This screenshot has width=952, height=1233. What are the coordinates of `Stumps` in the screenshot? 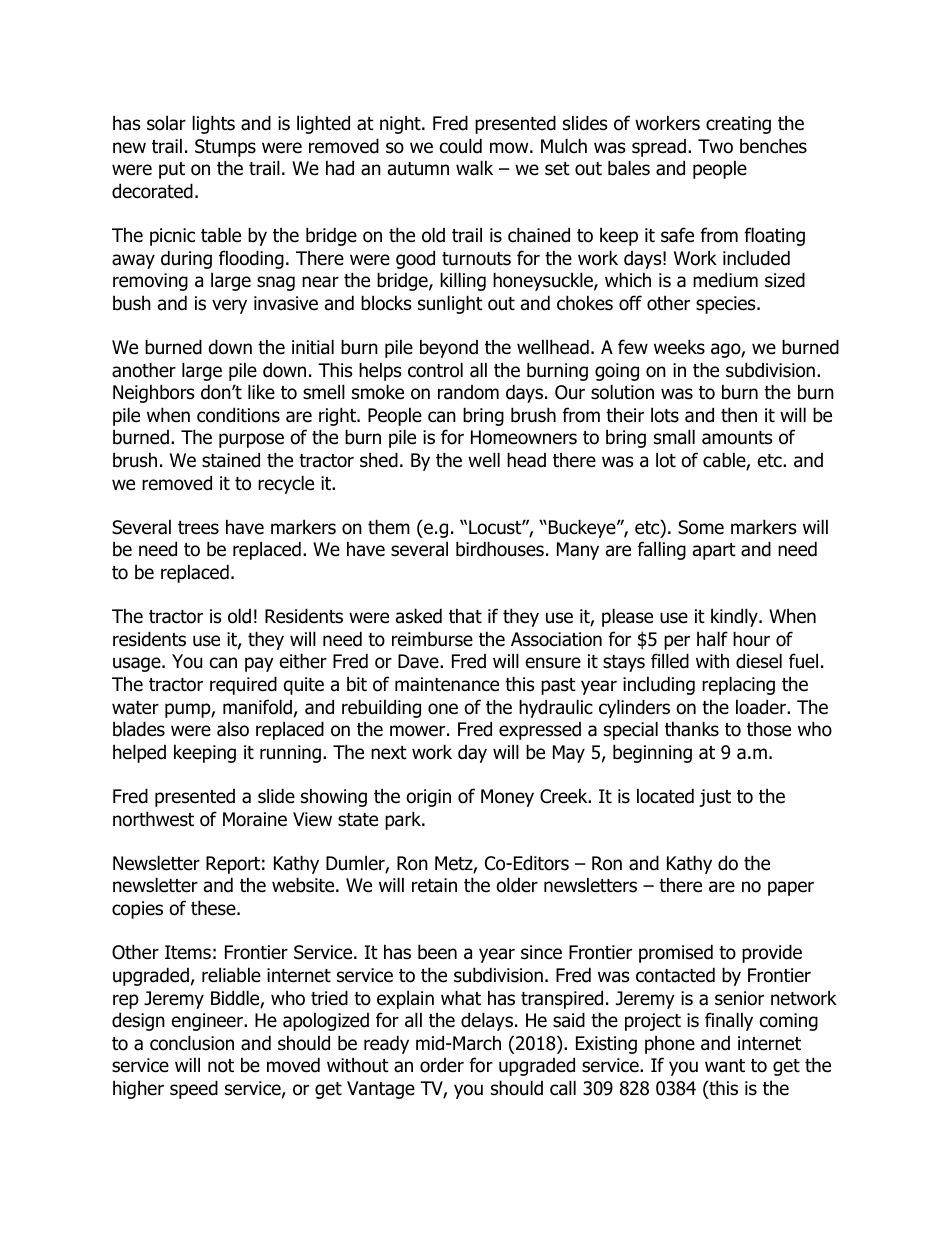 It's located at (225, 148).
